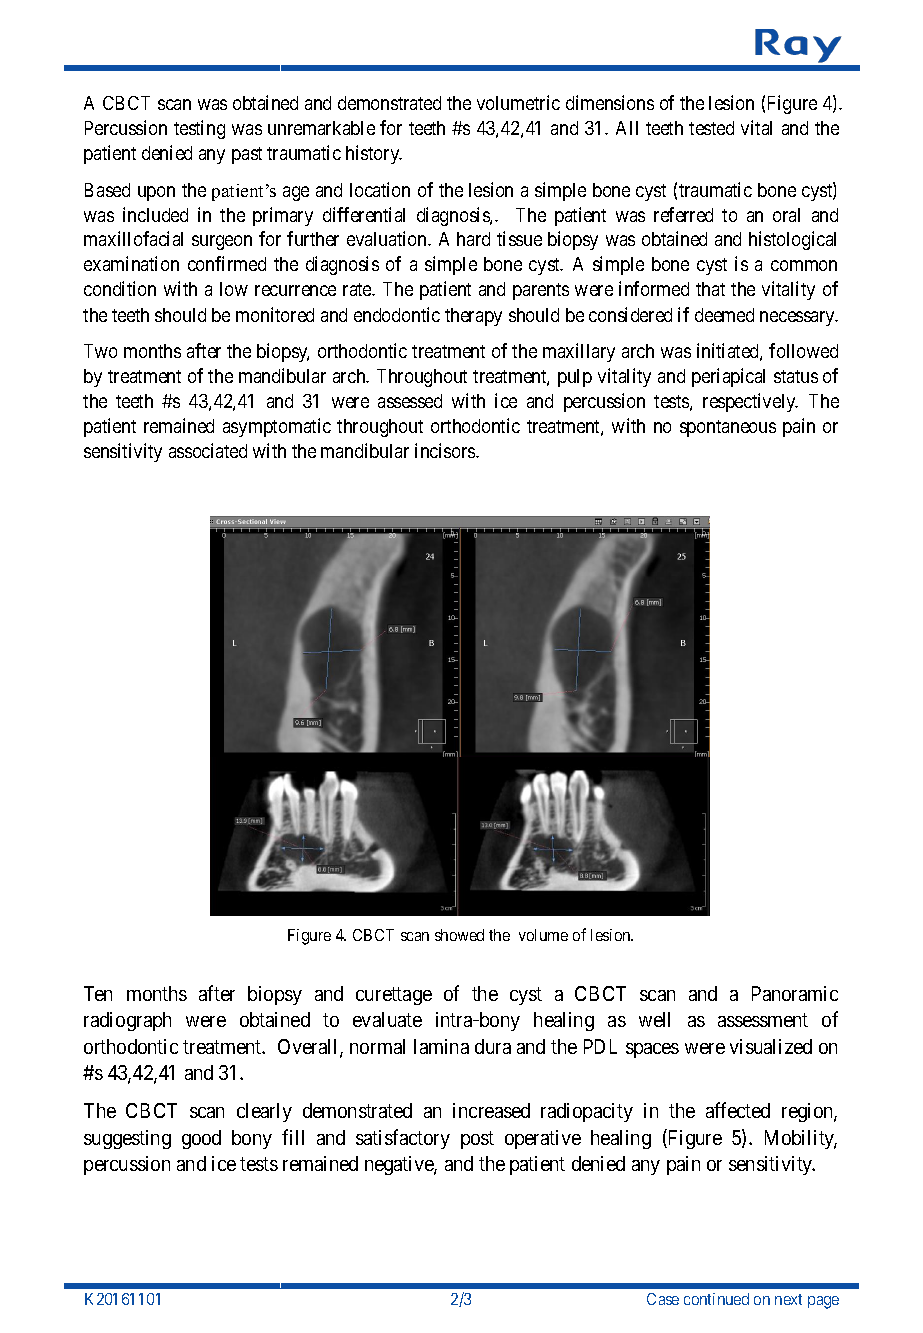 This screenshot has width=923, height=1333. What do you see at coordinates (374, 154) in the screenshot?
I see `history` at bounding box center [374, 154].
